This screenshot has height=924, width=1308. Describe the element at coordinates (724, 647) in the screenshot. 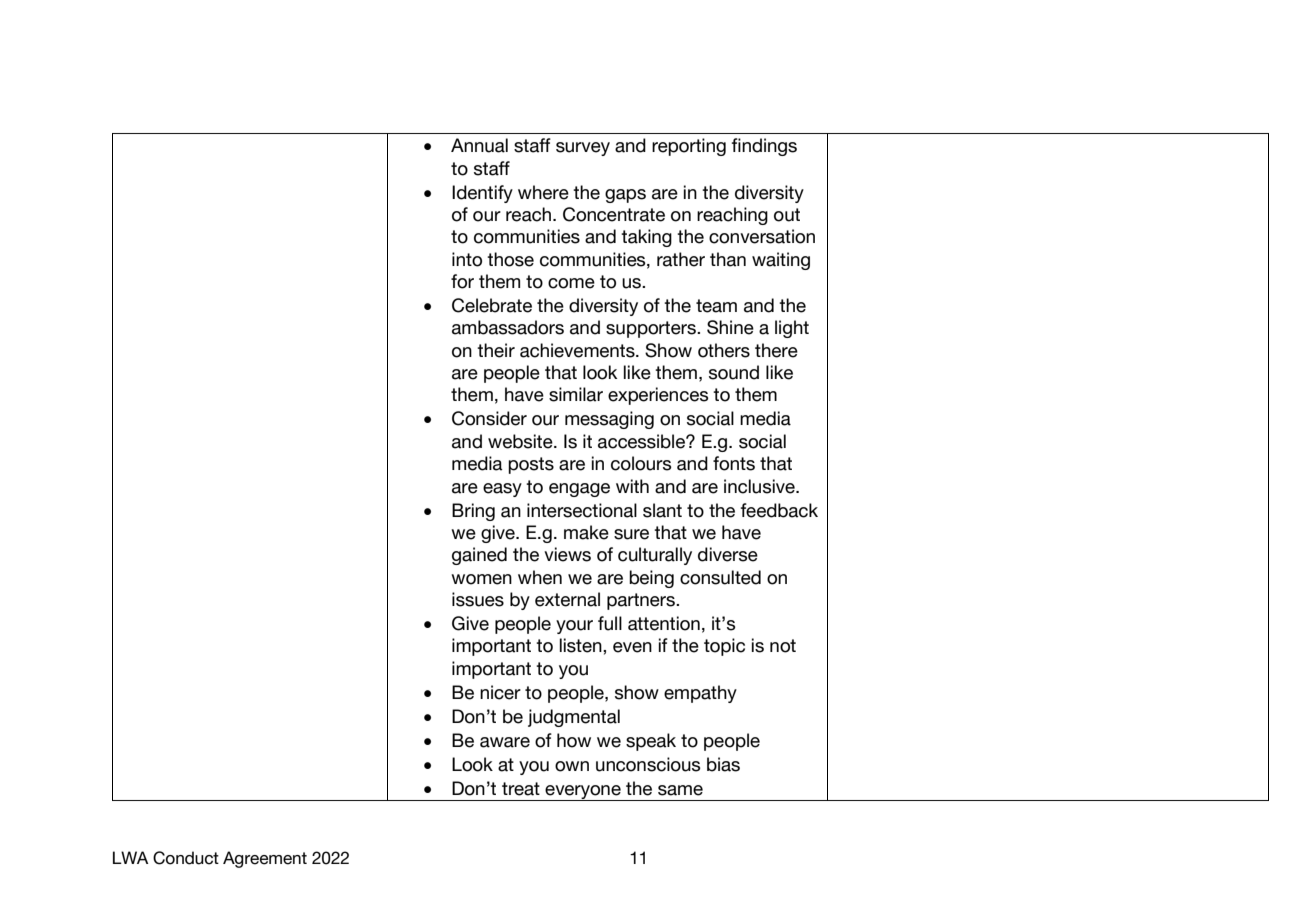

I see `topic` at that location.
